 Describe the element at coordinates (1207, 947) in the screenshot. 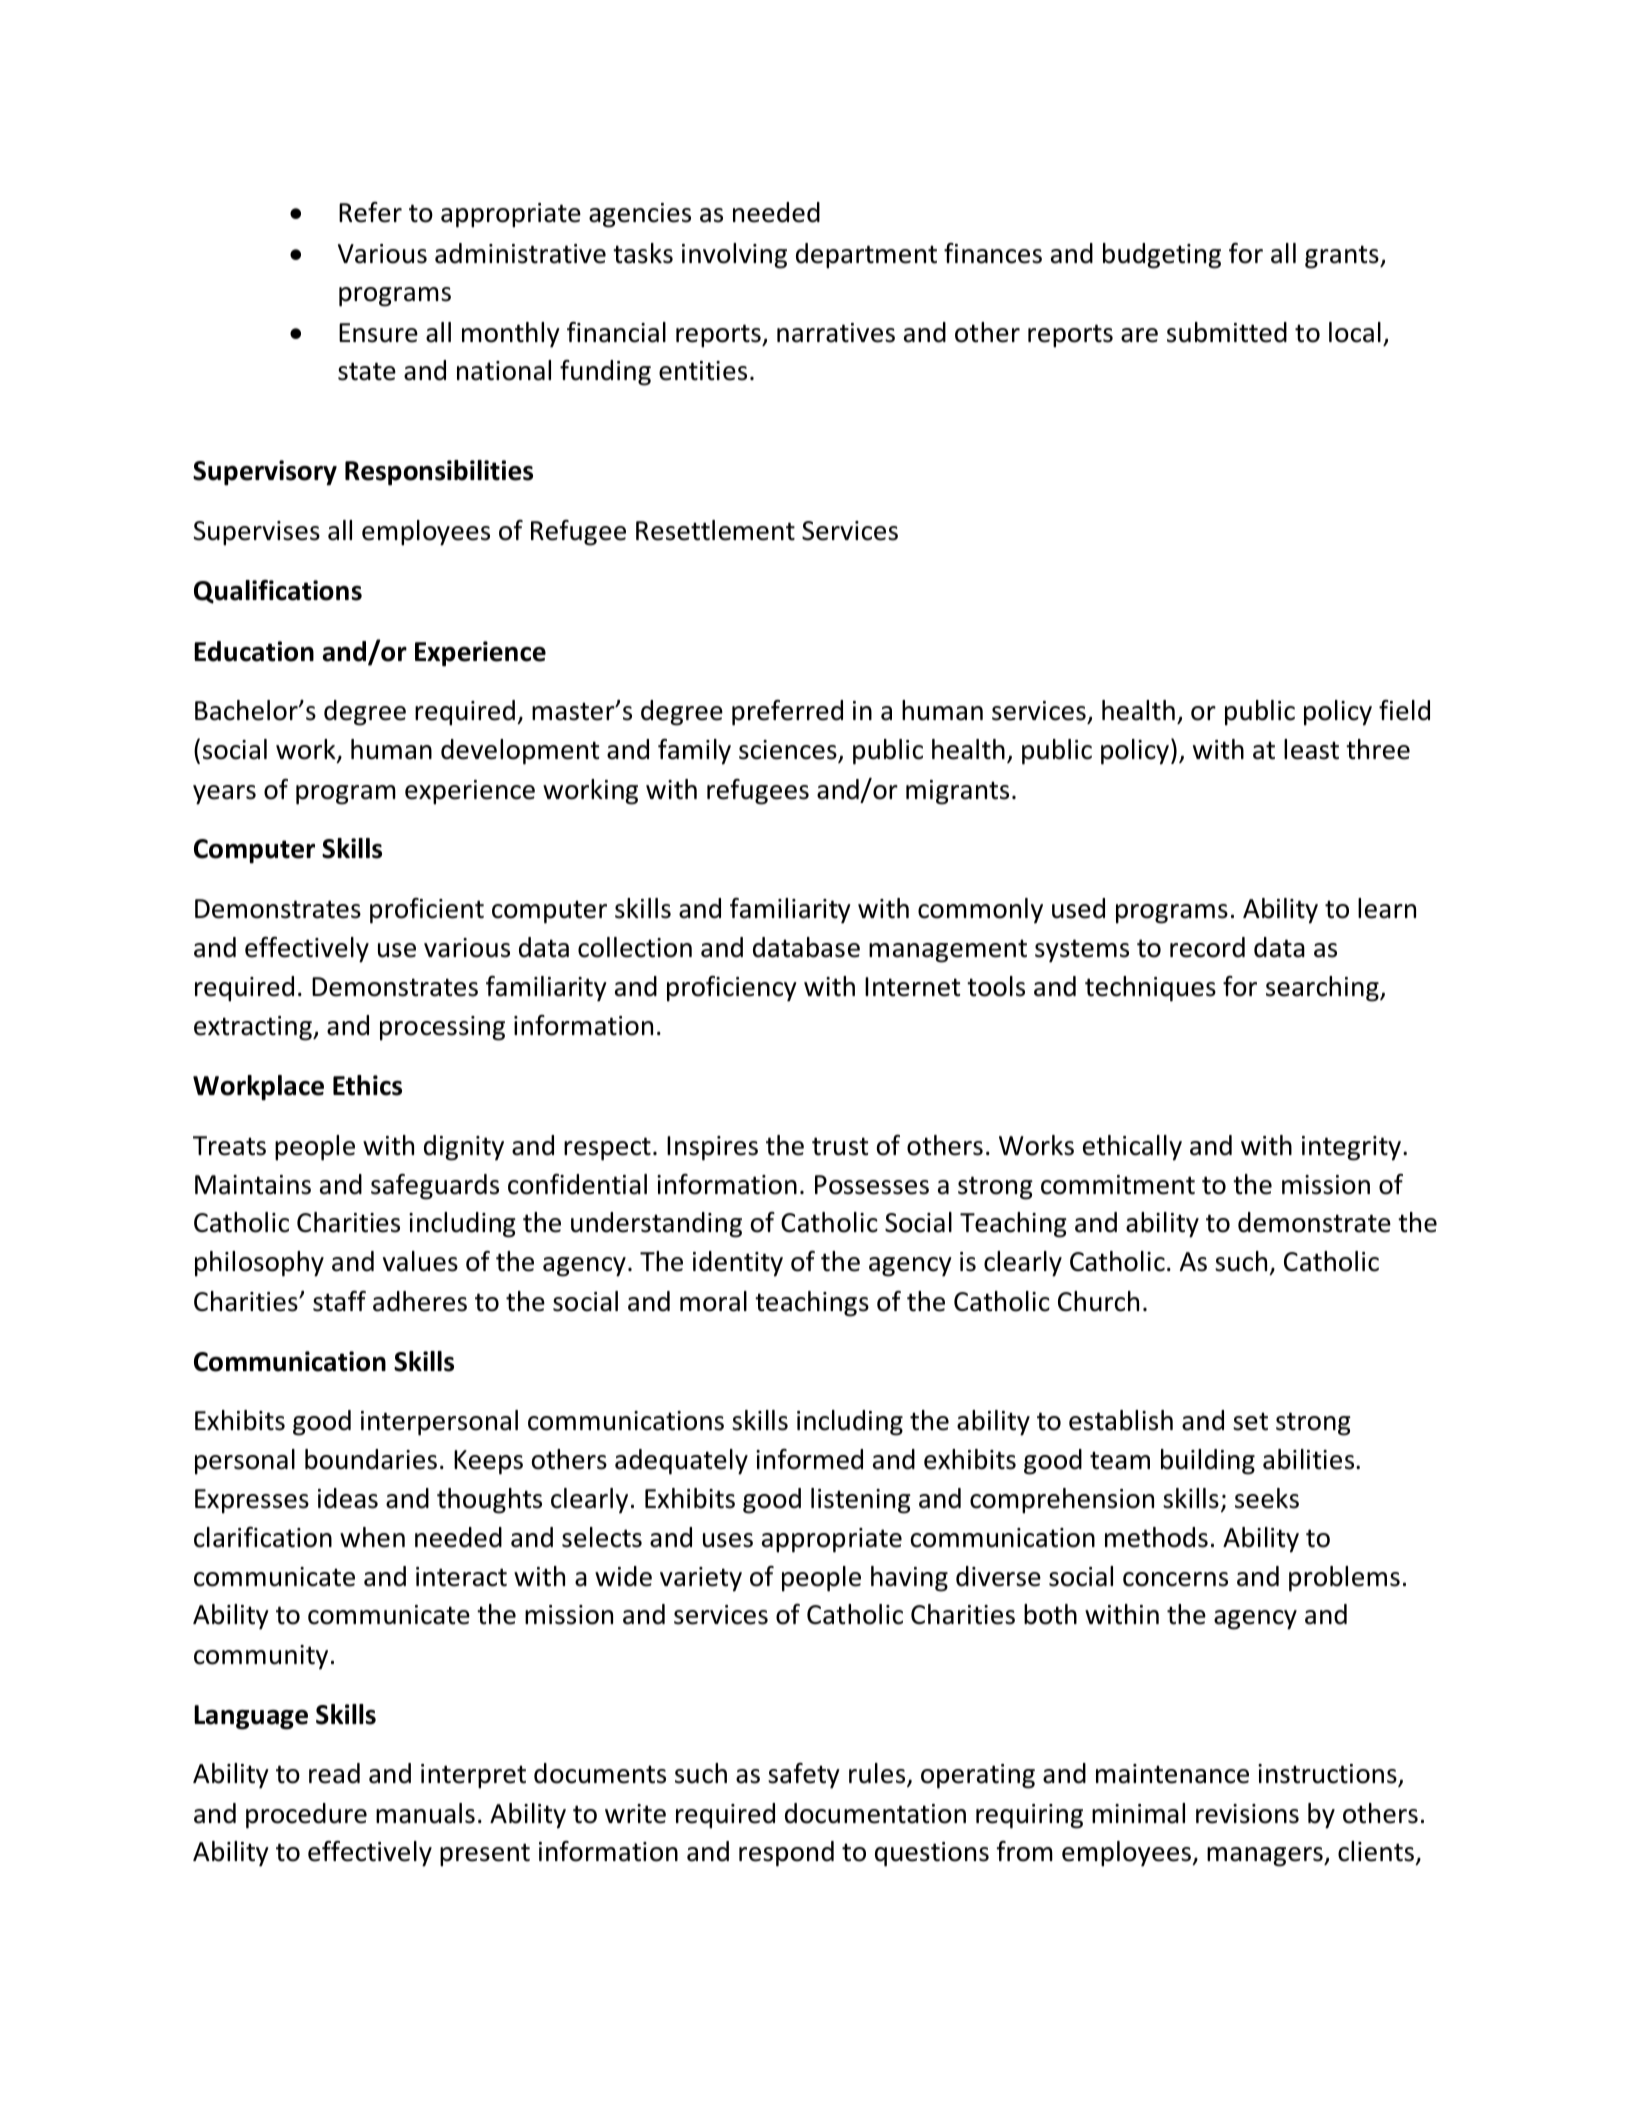

I see `record` at that location.
